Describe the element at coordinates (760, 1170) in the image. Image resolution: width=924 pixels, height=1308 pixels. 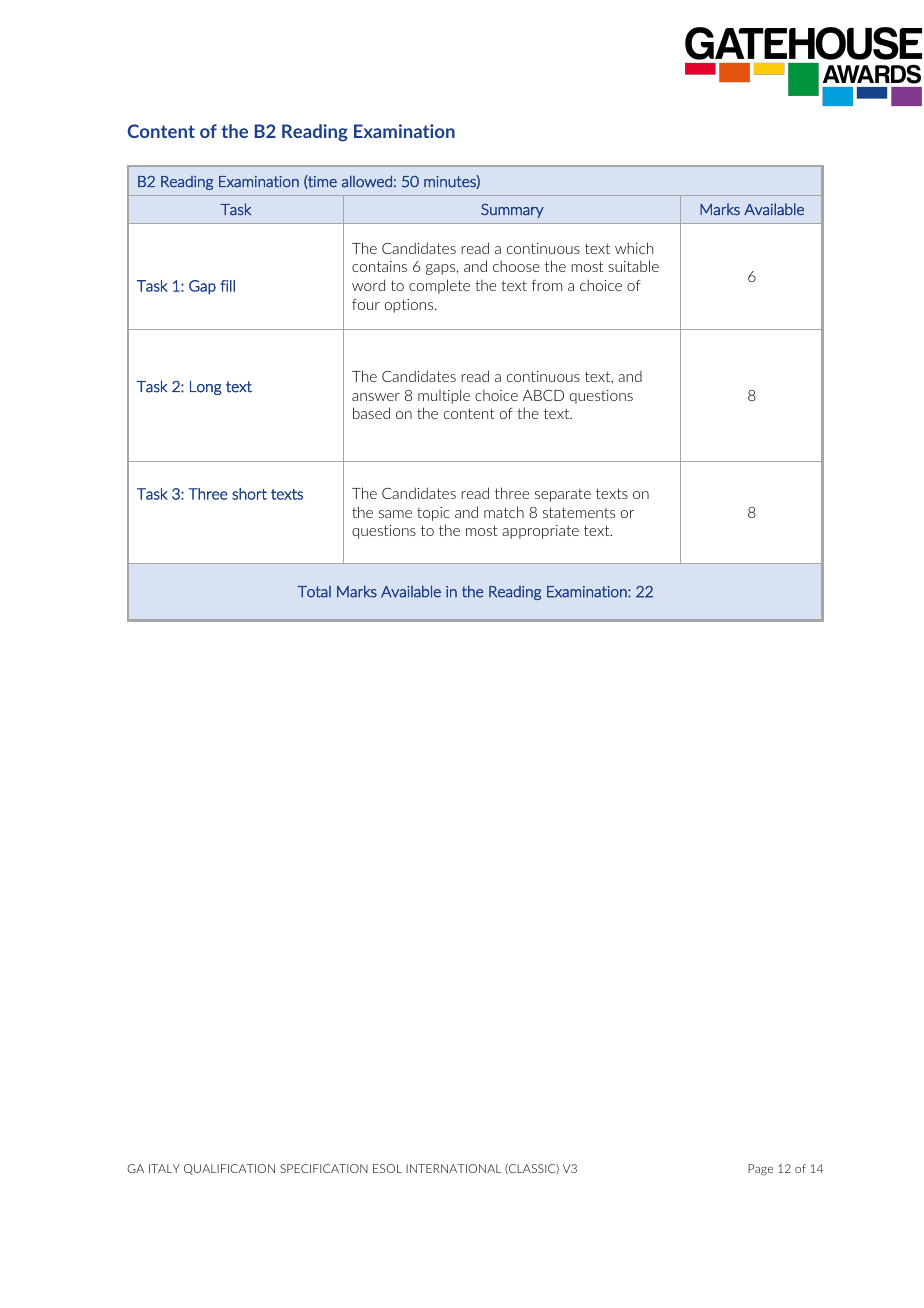
I see `Page` at that location.
